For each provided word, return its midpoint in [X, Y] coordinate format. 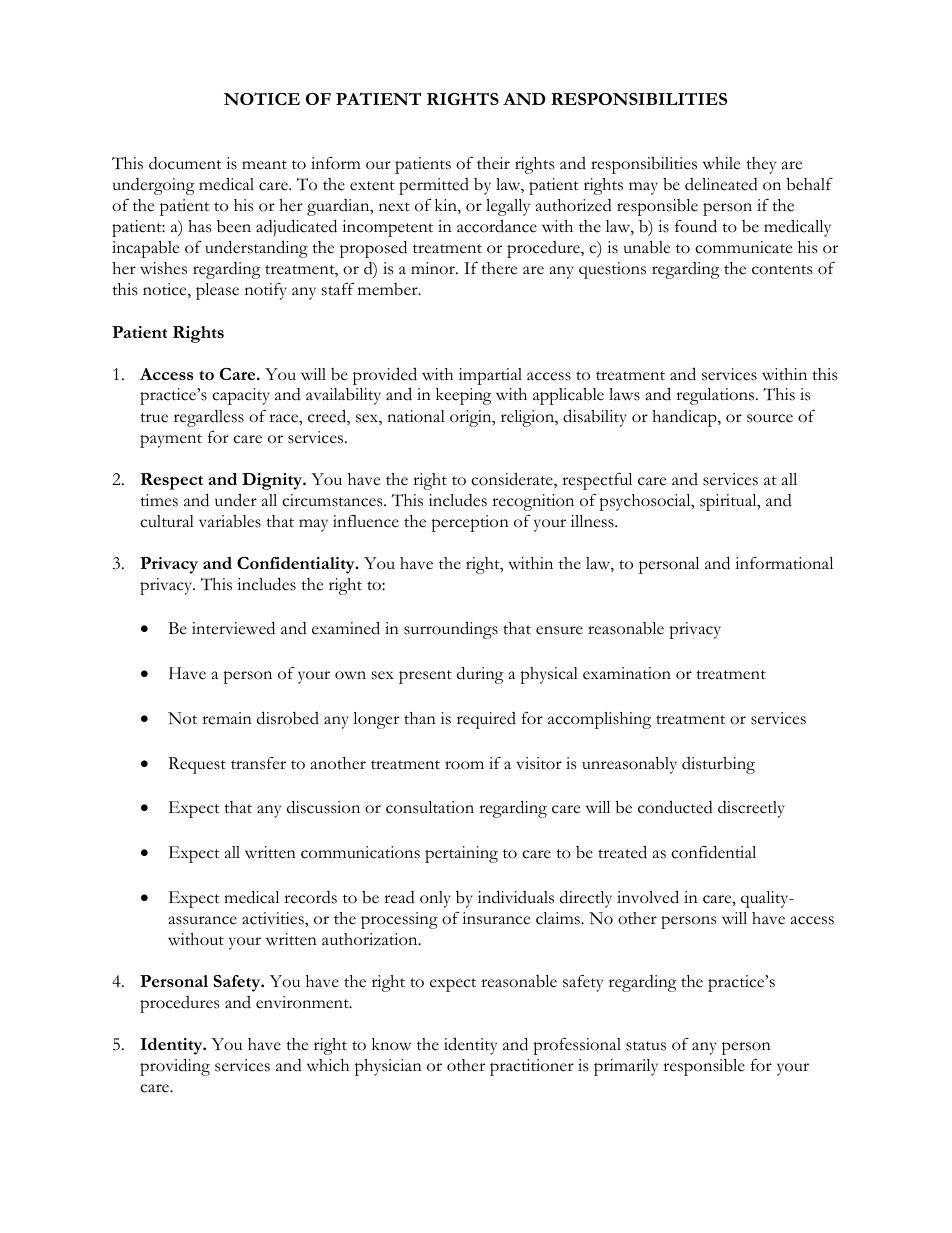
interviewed [233, 628]
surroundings [451, 630]
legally [508, 207]
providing [175, 1067]
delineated [721, 184]
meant [264, 165]
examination [627, 673]
